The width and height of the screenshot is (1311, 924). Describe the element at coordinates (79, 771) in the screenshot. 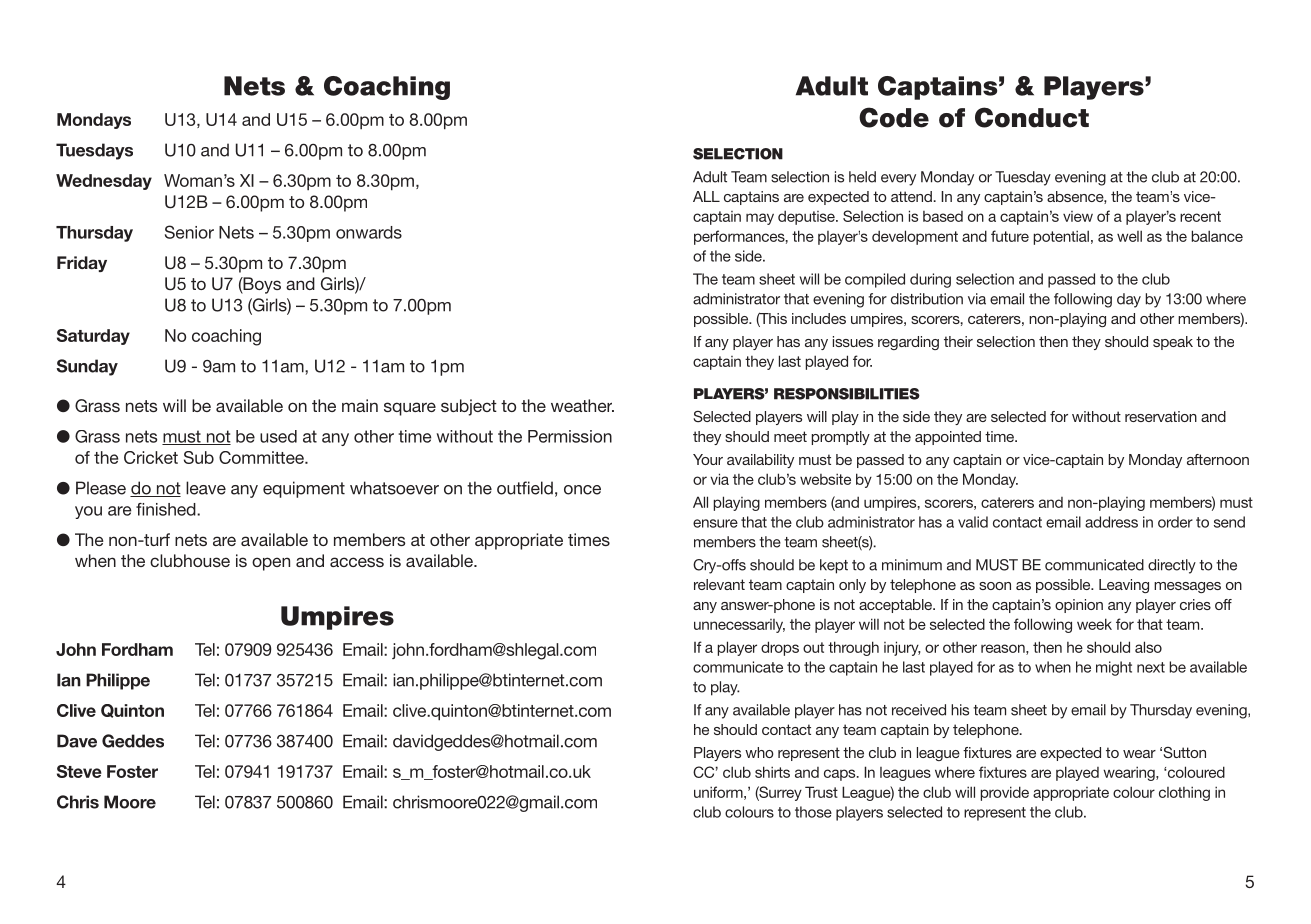

I see `Steve` at that location.
